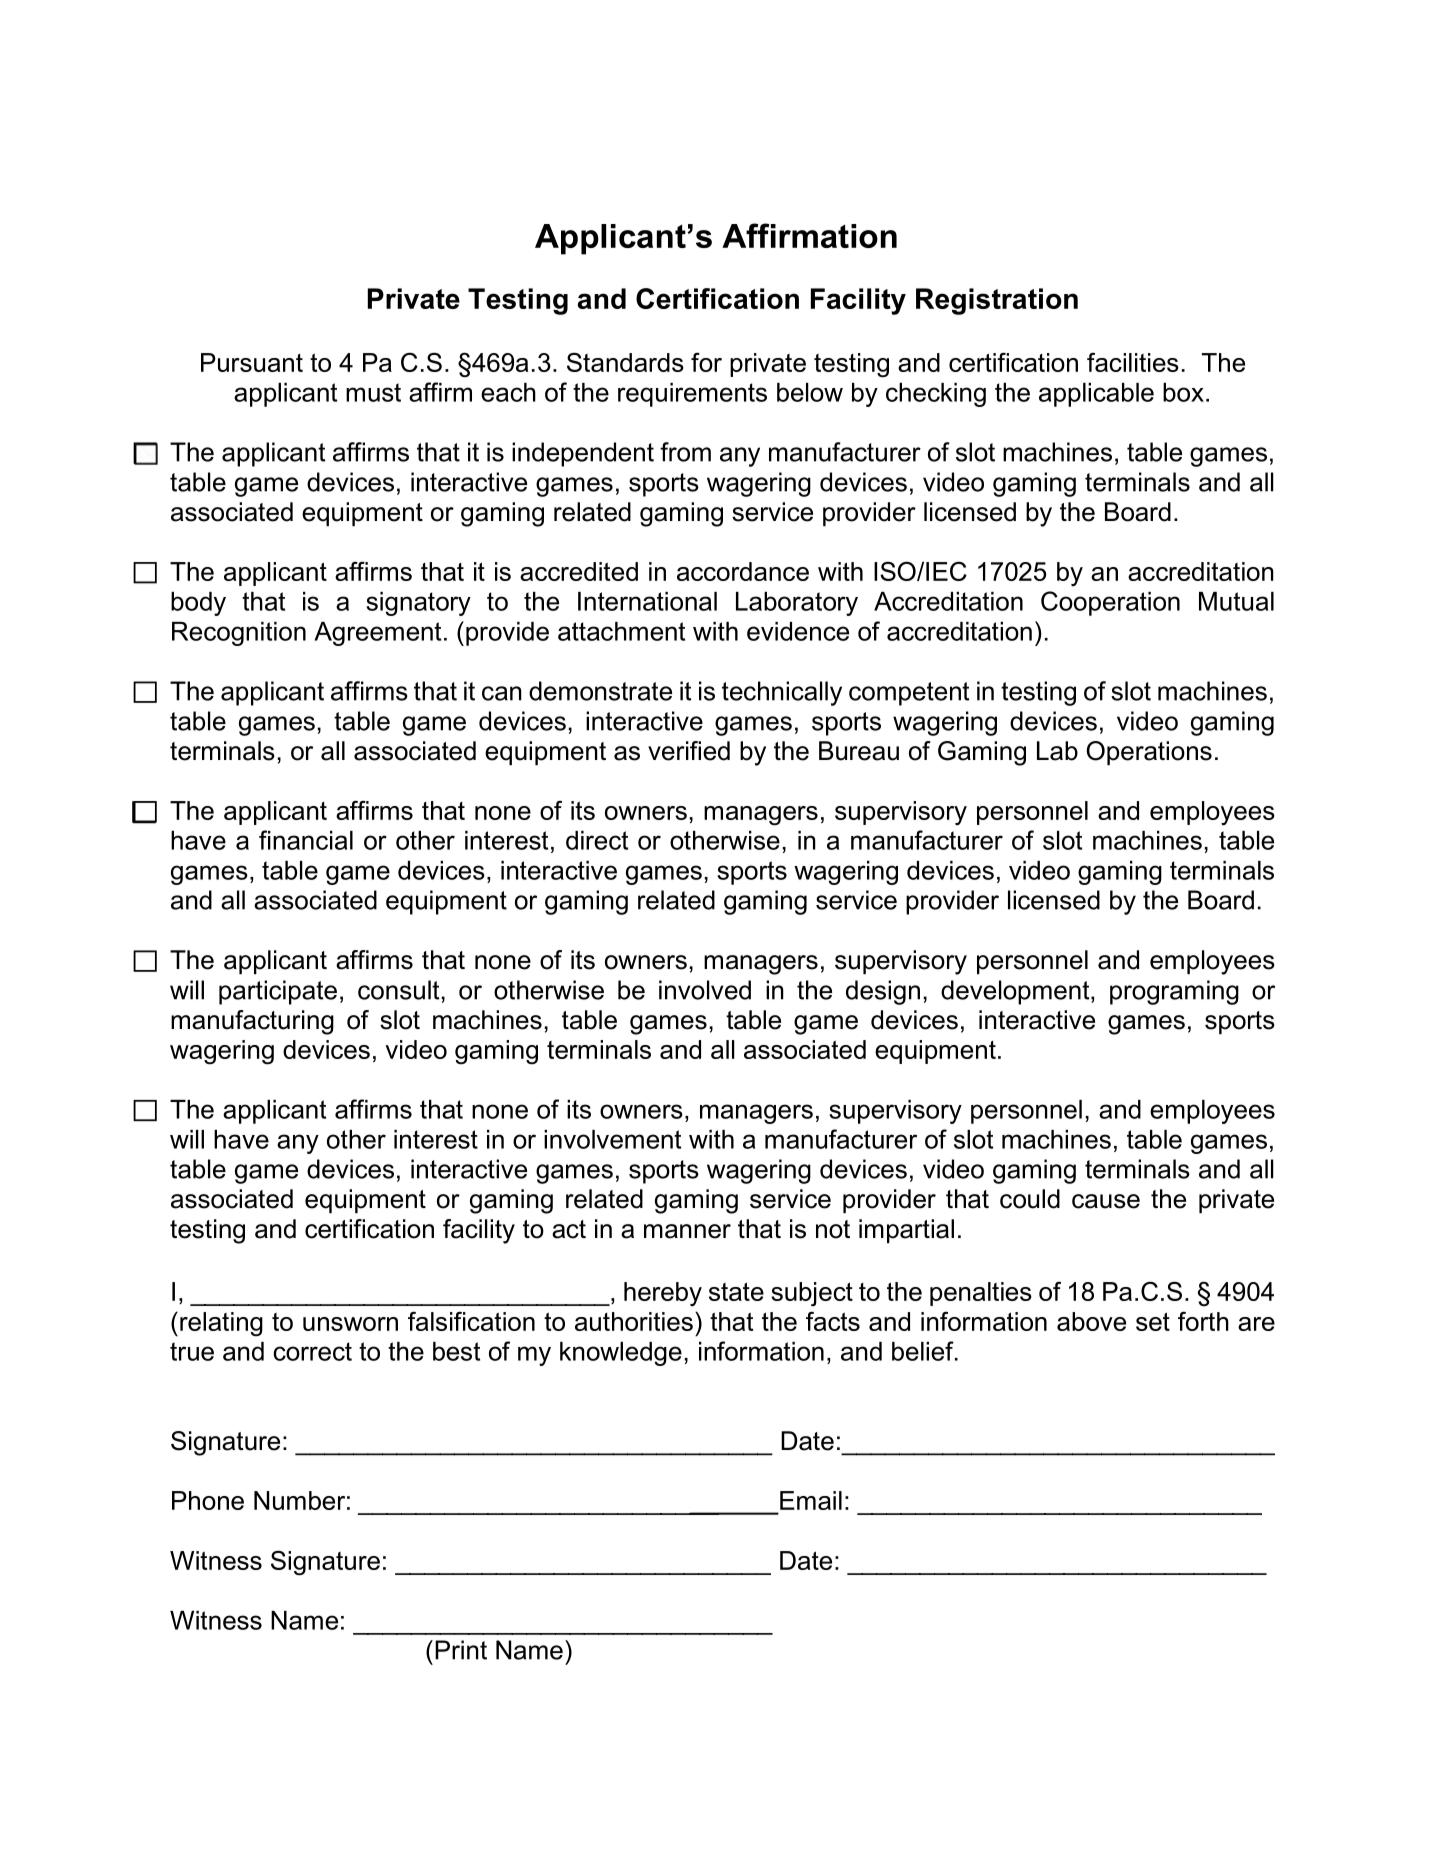 This screenshot has width=1445, height=1871. Describe the element at coordinates (461, 1650) in the screenshot. I see `Print` at that location.
